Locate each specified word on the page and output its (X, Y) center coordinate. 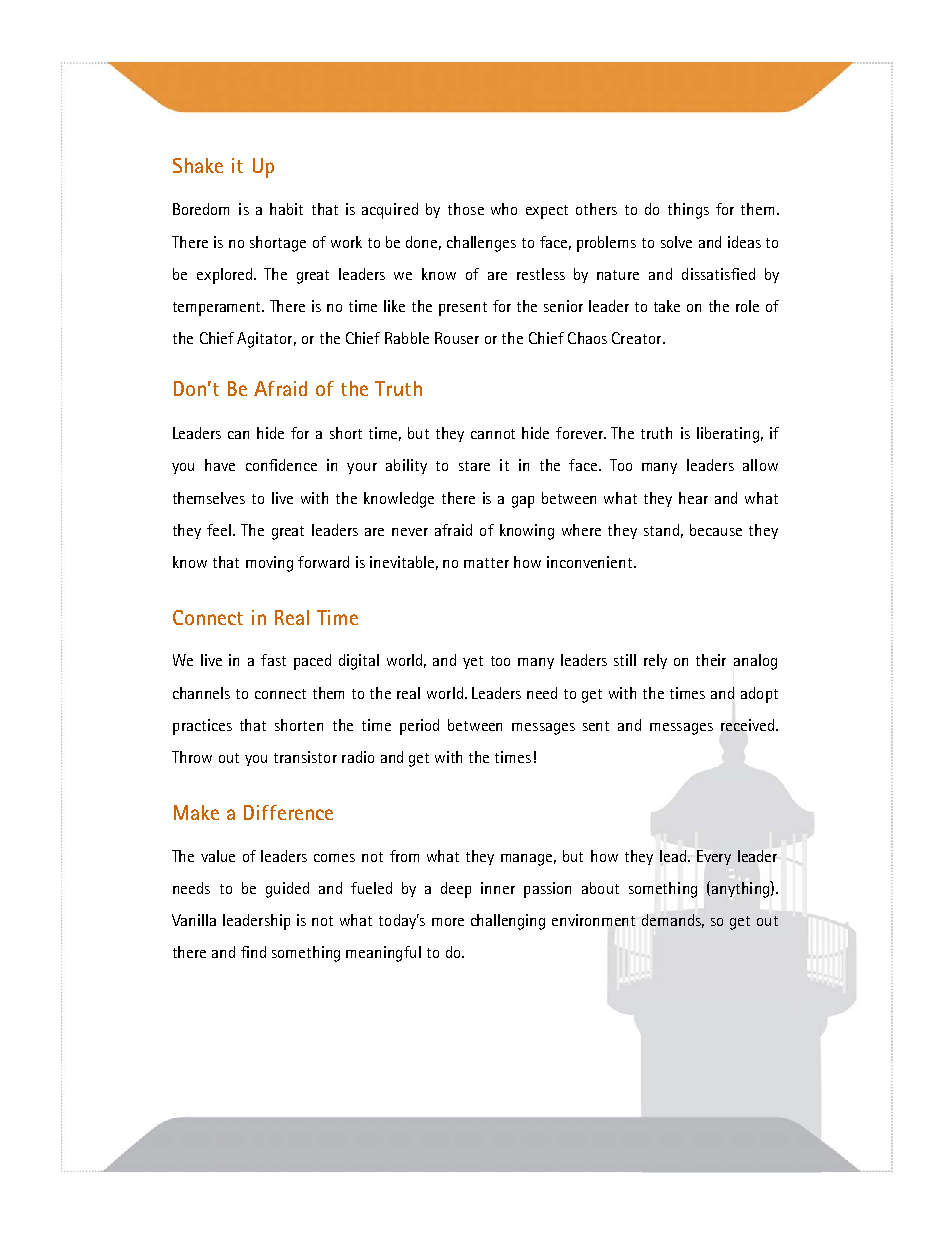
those (466, 209)
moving (269, 564)
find (253, 952)
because (716, 530)
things (688, 211)
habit (286, 209)
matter (486, 563)
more (448, 922)
